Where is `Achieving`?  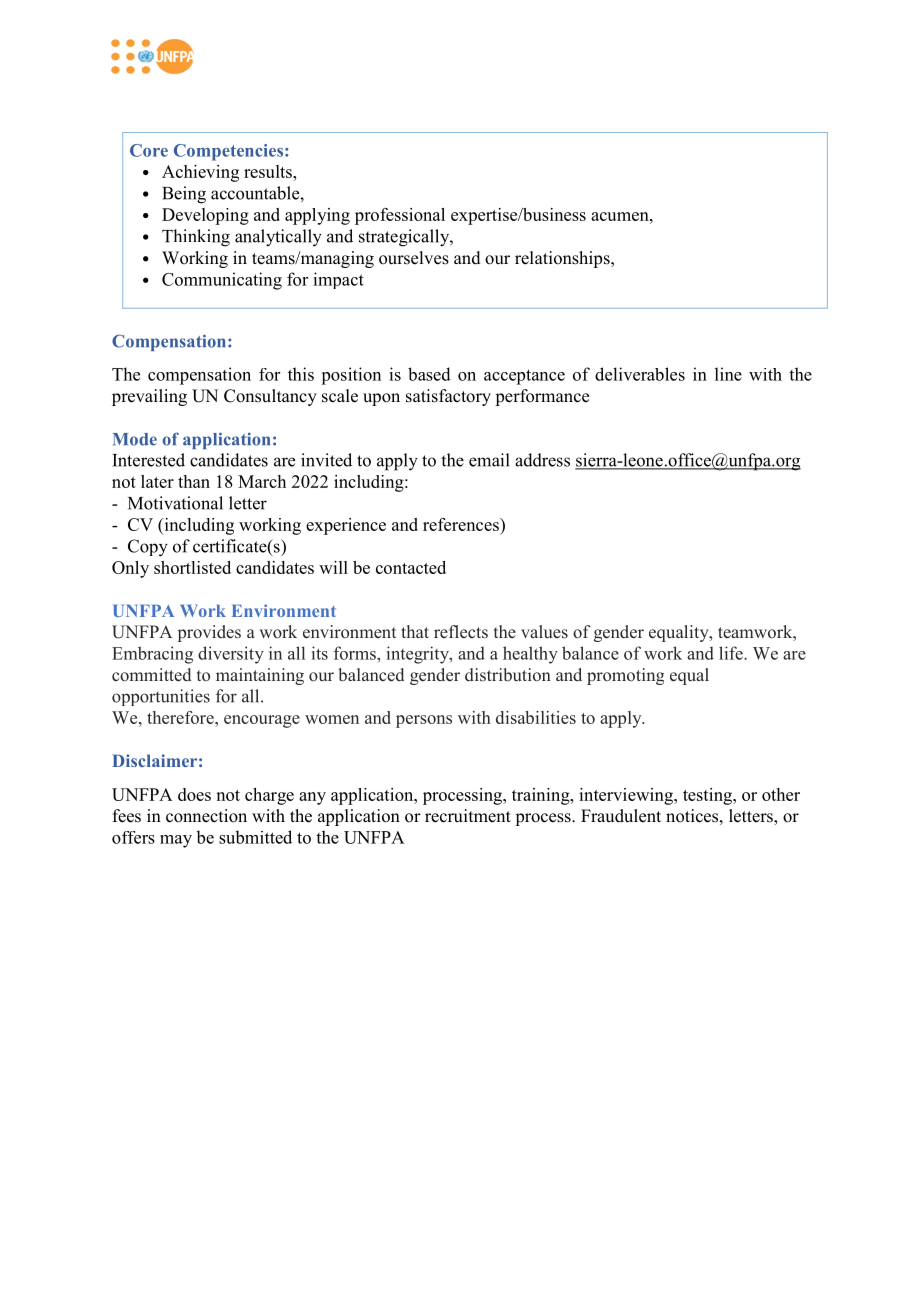 Achieving is located at coordinates (200, 173).
